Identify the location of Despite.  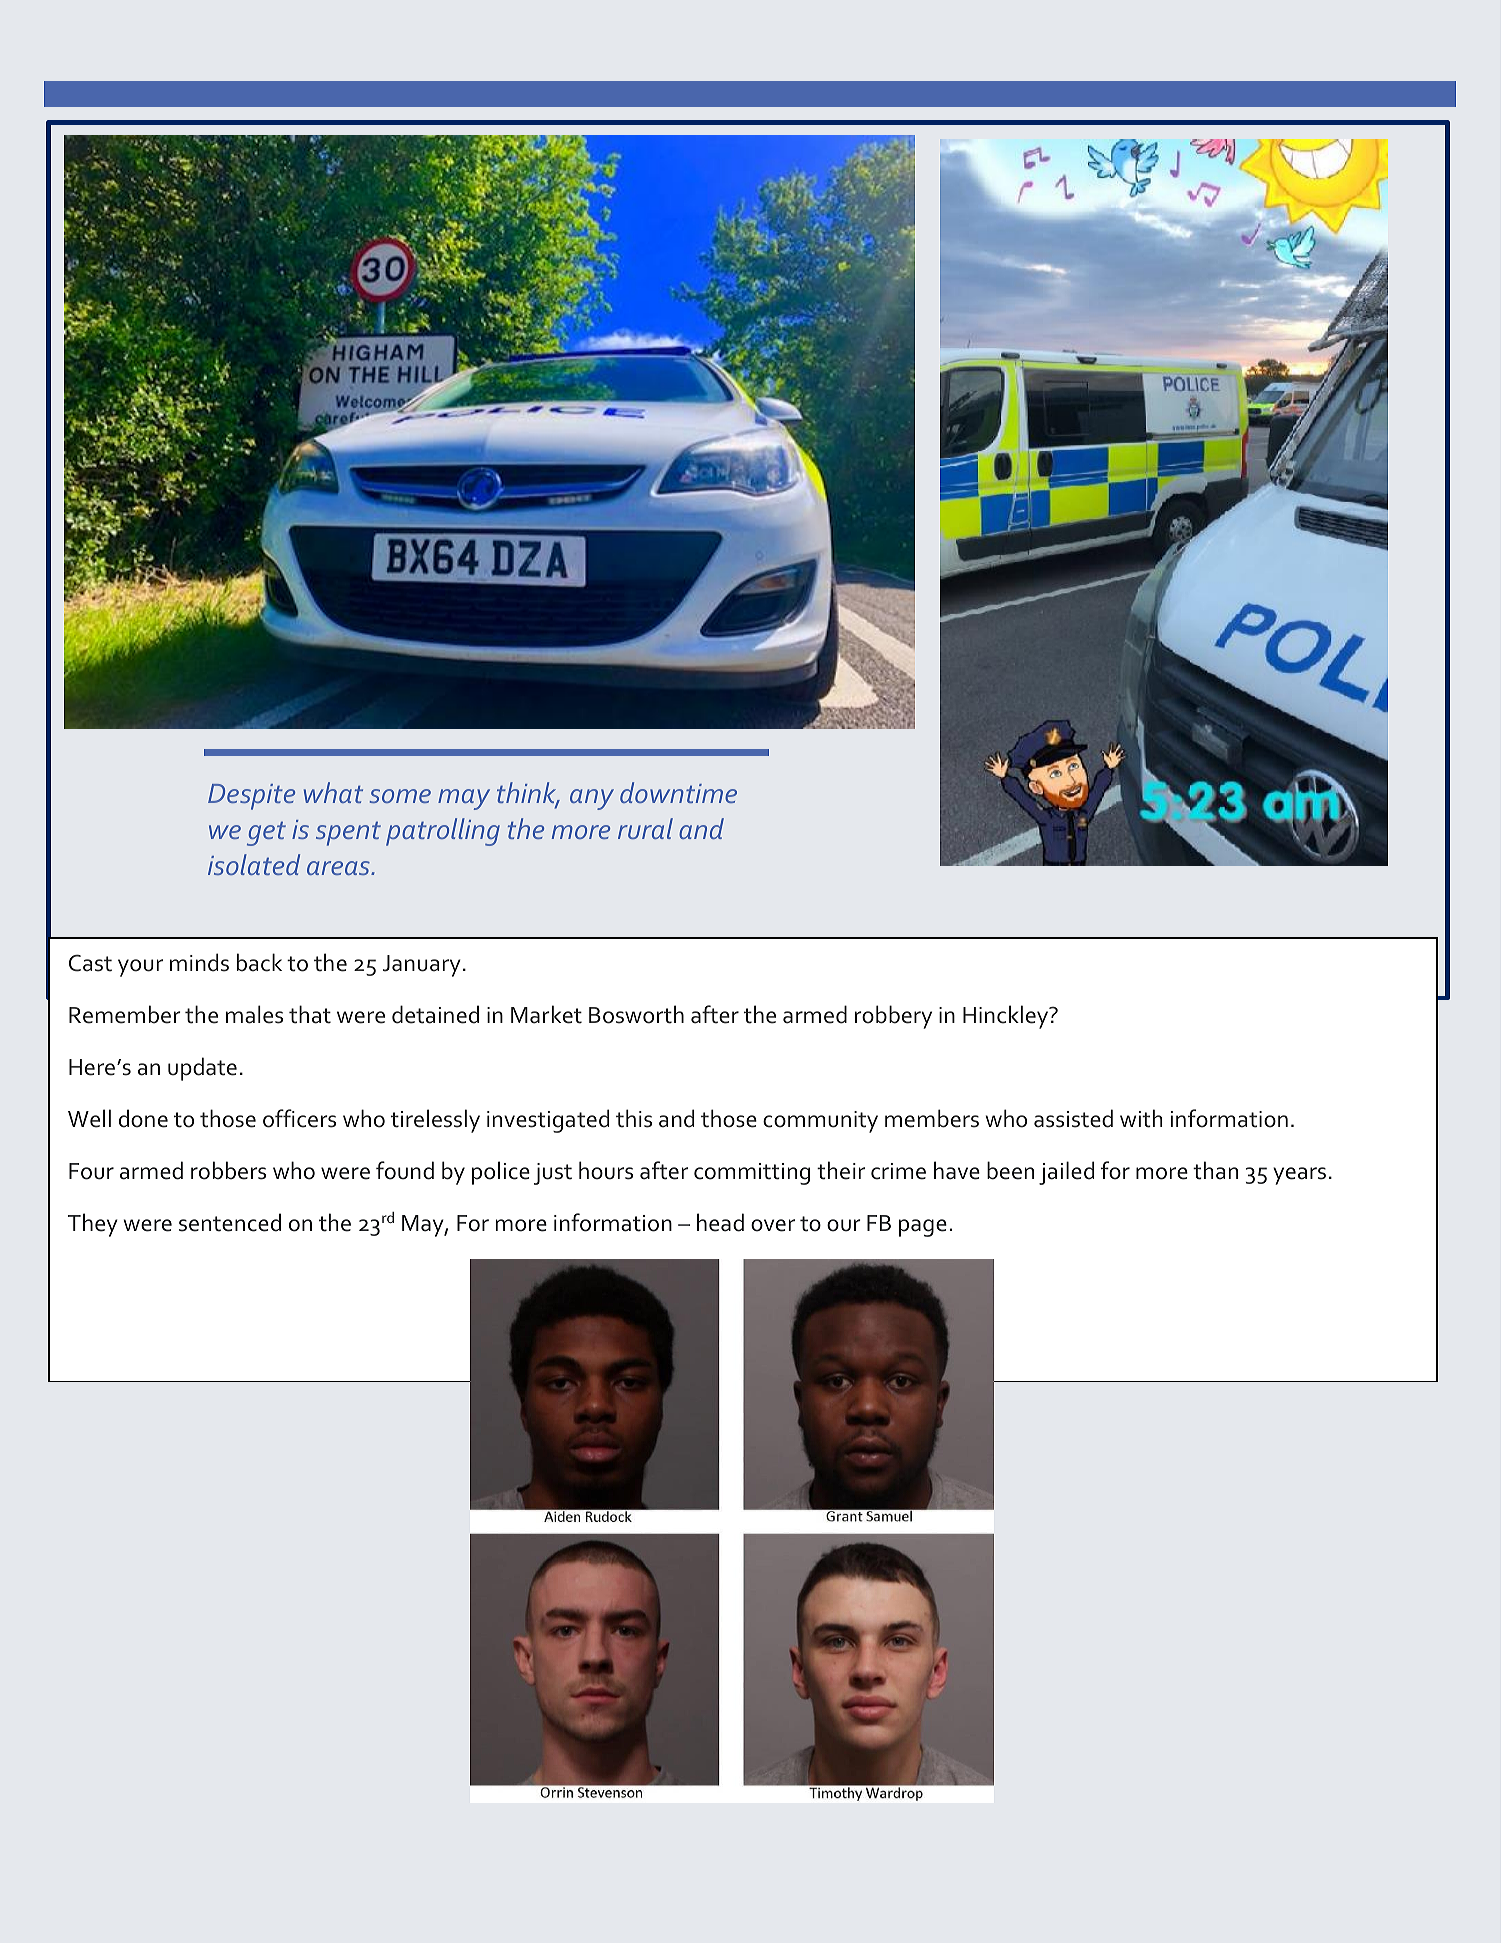
(251, 797).
